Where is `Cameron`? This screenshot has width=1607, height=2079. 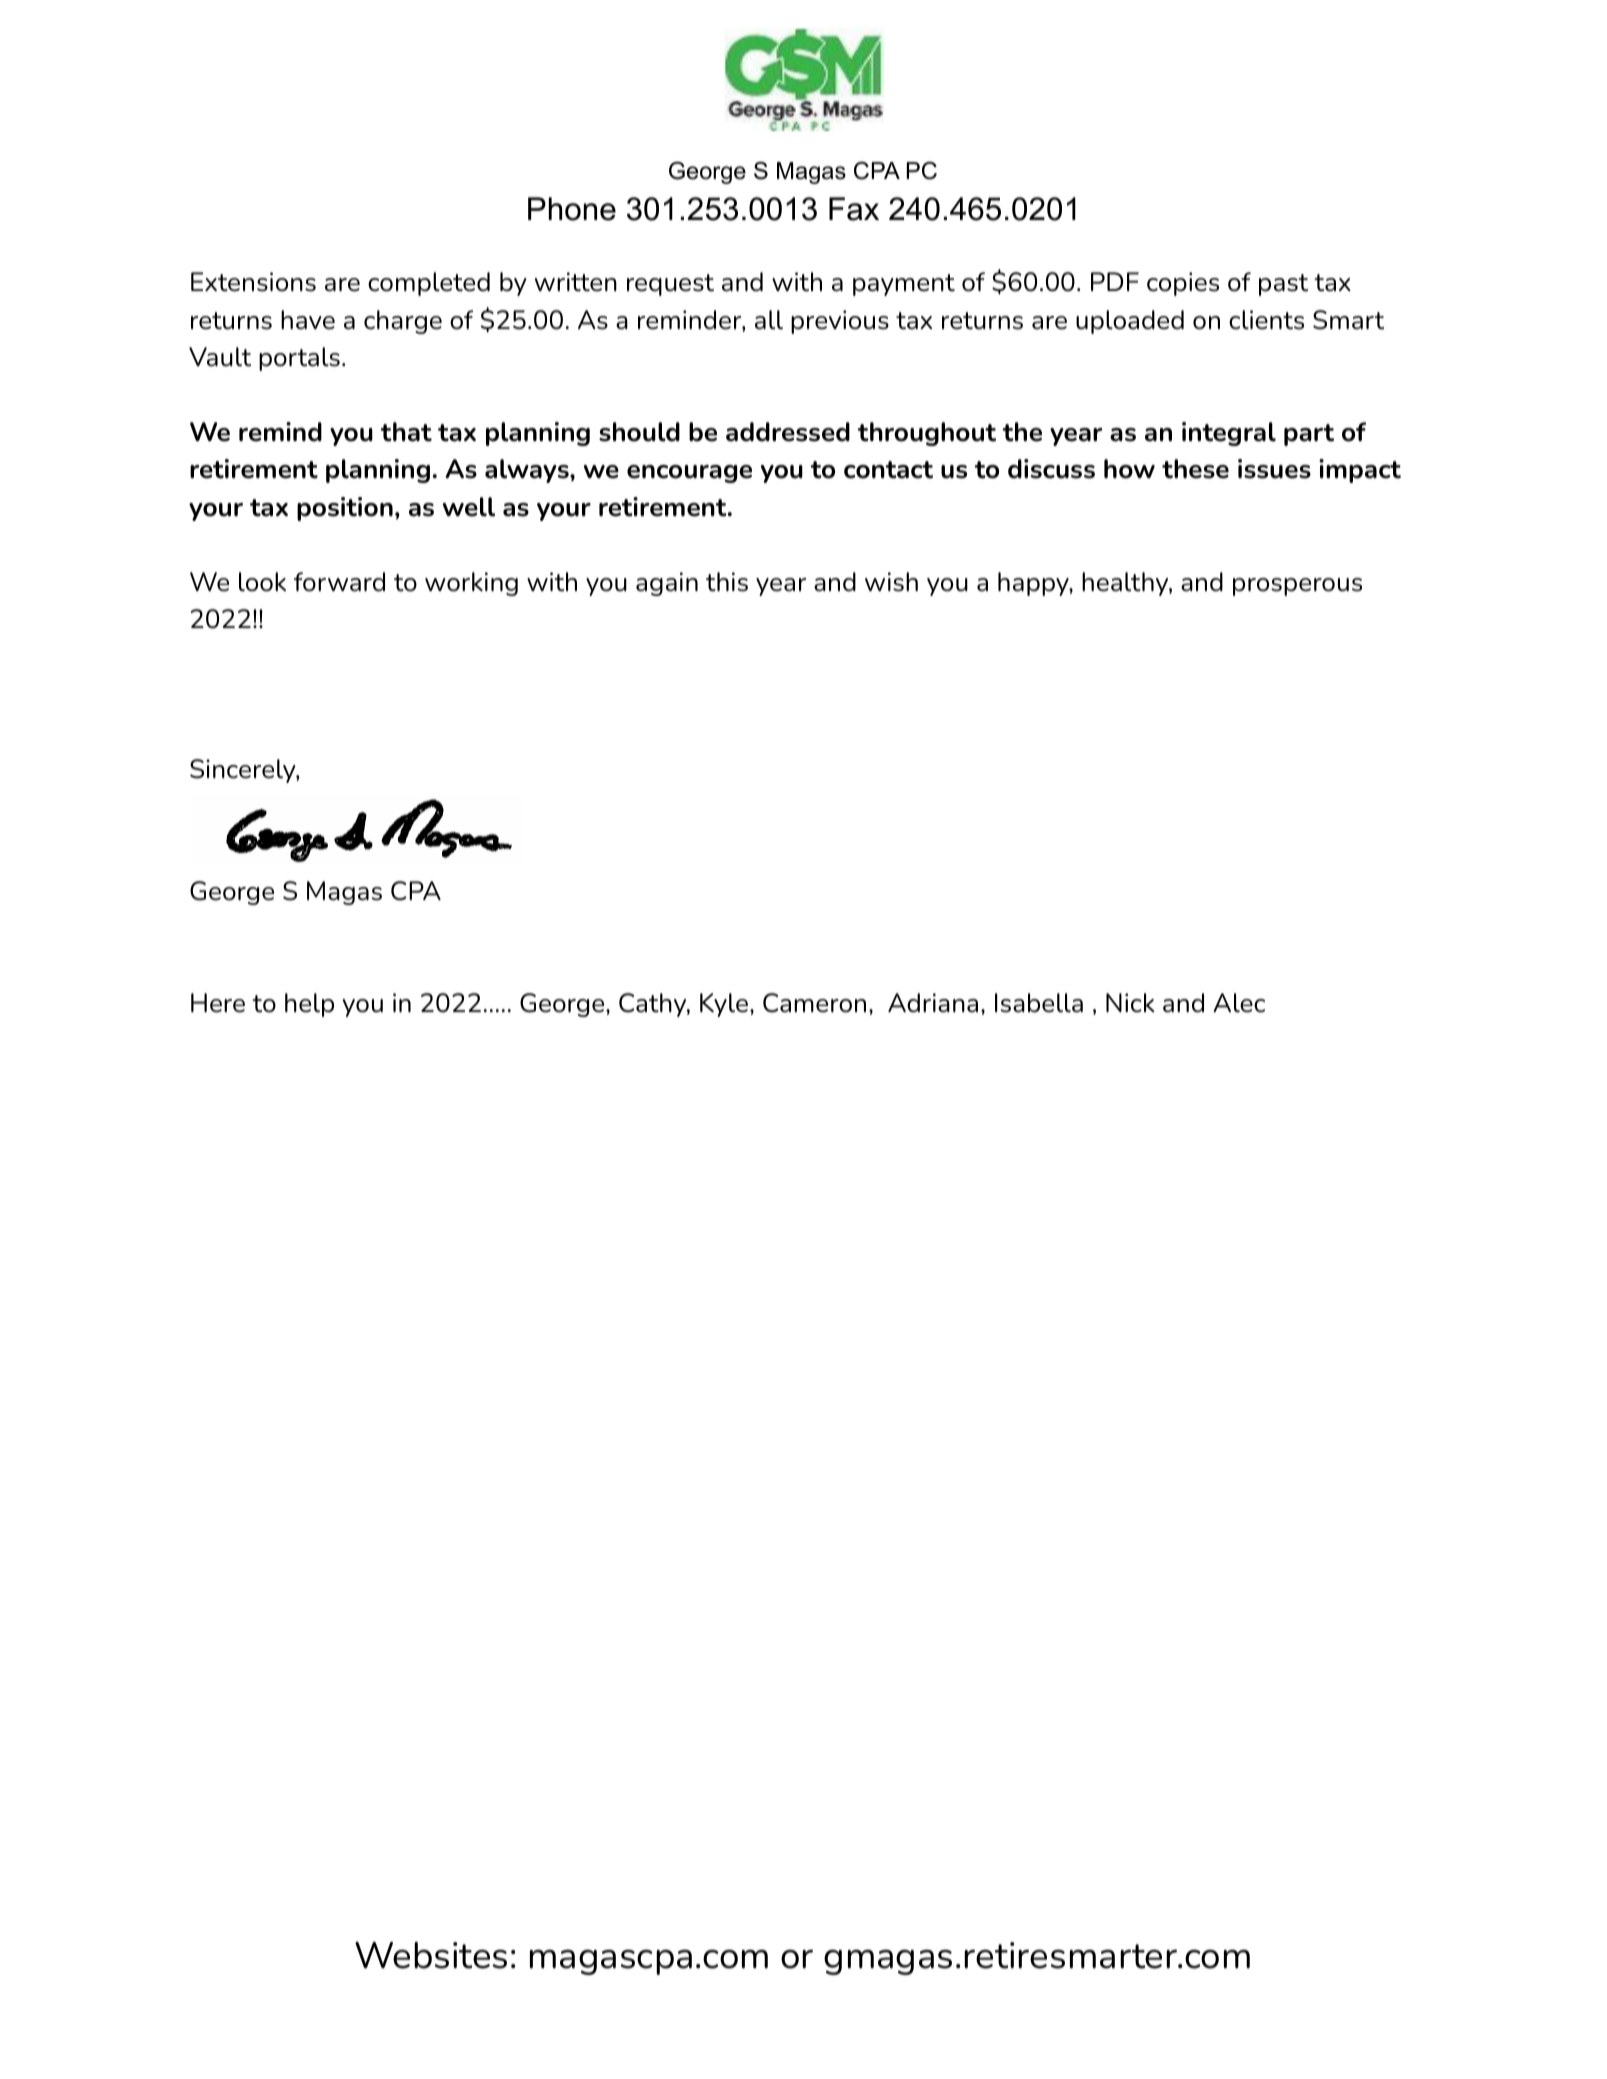 Cameron is located at coordinates (814, 1003).
